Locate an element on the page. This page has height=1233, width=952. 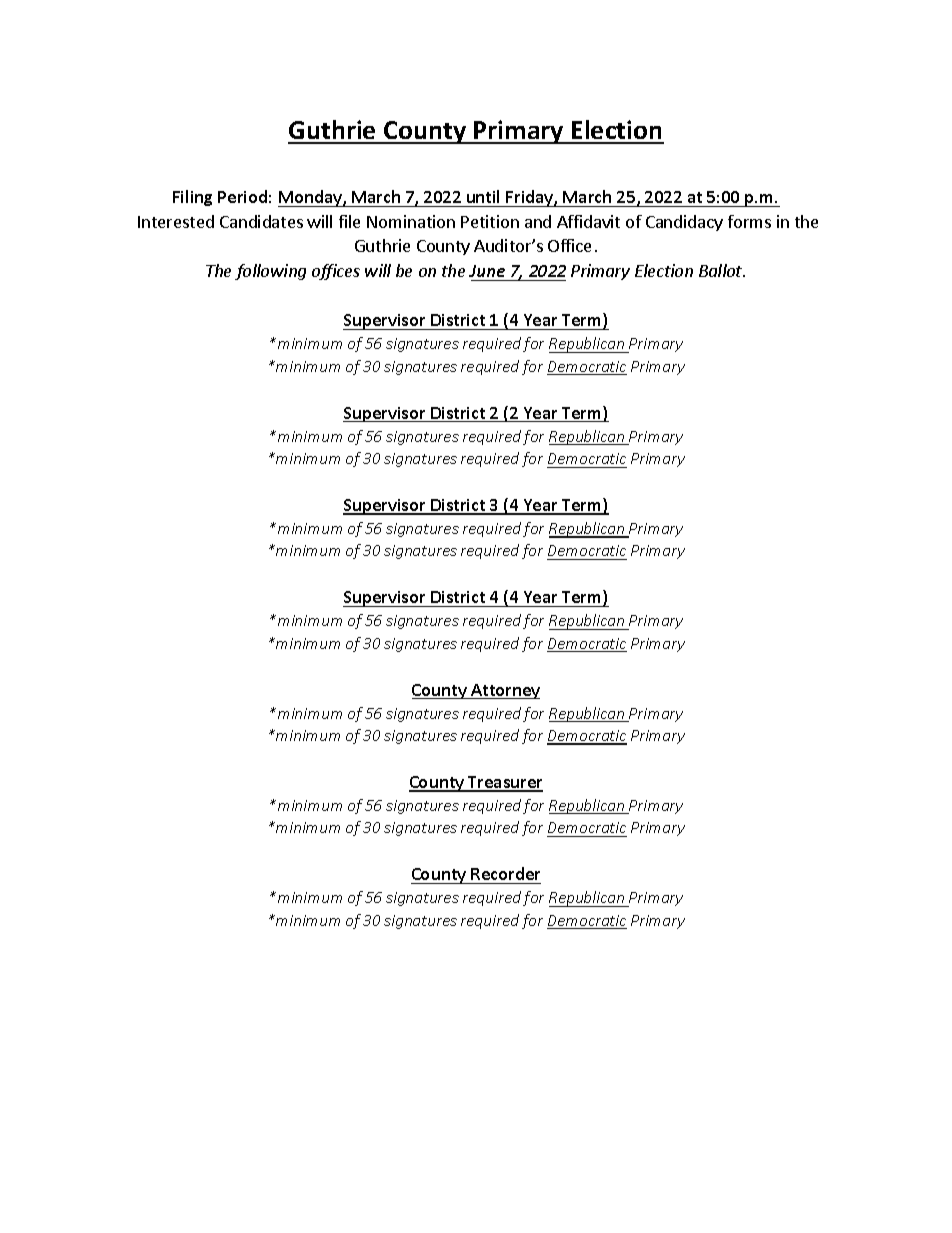
Treasurer is located at coordinates (504, 783).
